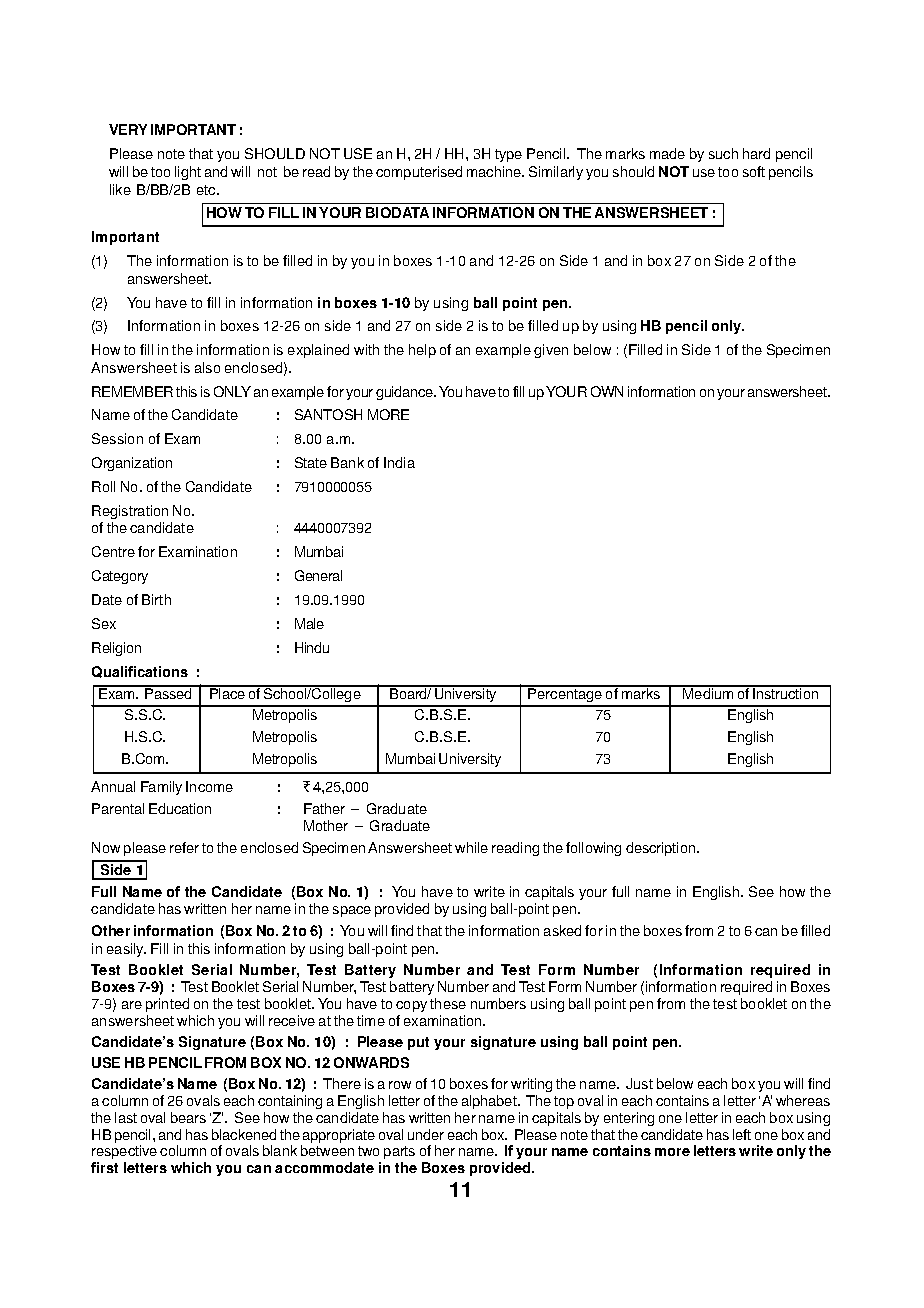  I want to click on such, so click(723, 153).
